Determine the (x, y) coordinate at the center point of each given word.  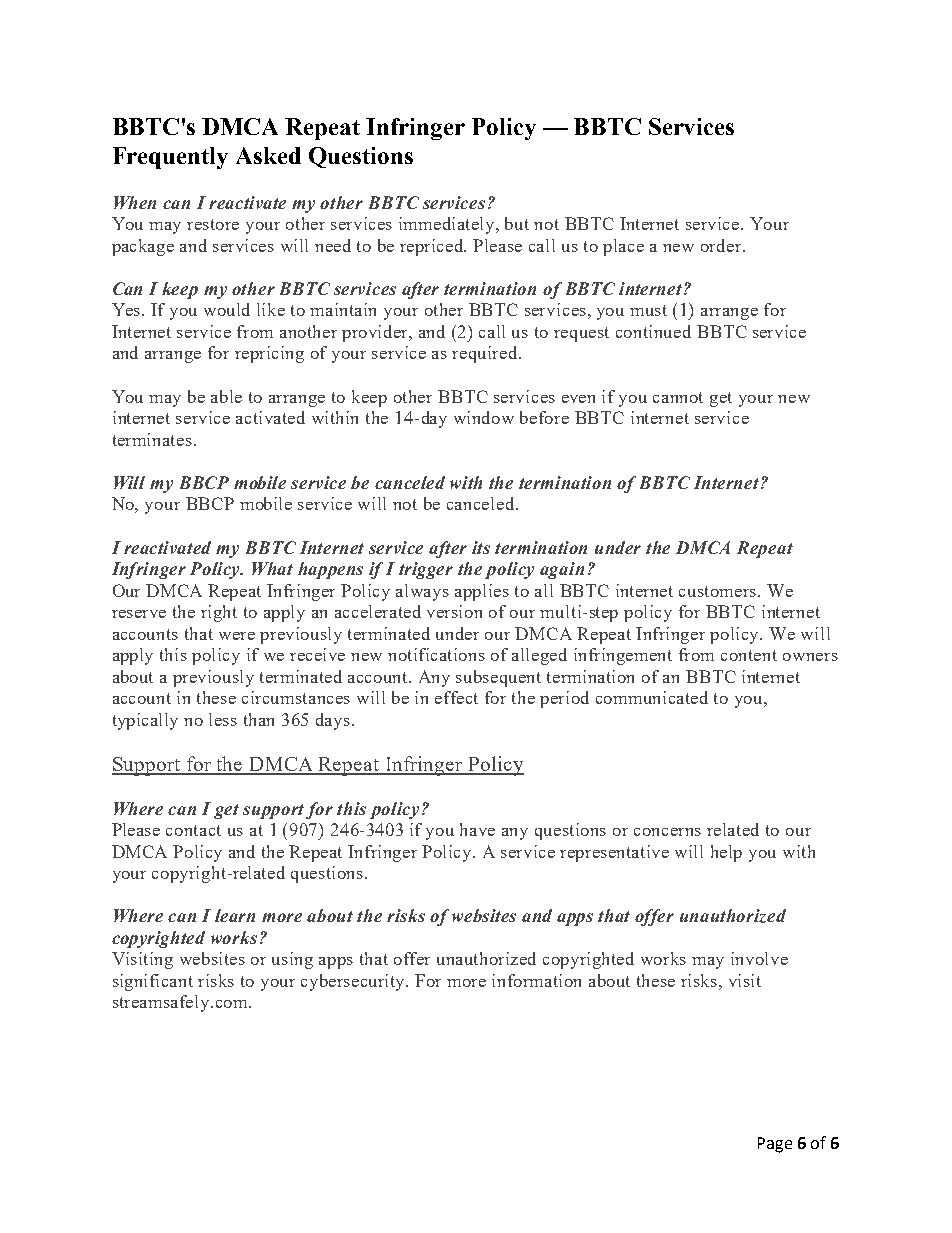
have (477, 829)
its (481, 547)
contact (193, 830)
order (722, 245)
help (726, 853)
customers (719, 591)
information (536, 980)
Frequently (170, 158)
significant (153, 982)
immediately (448, 225)
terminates (152, 439)
